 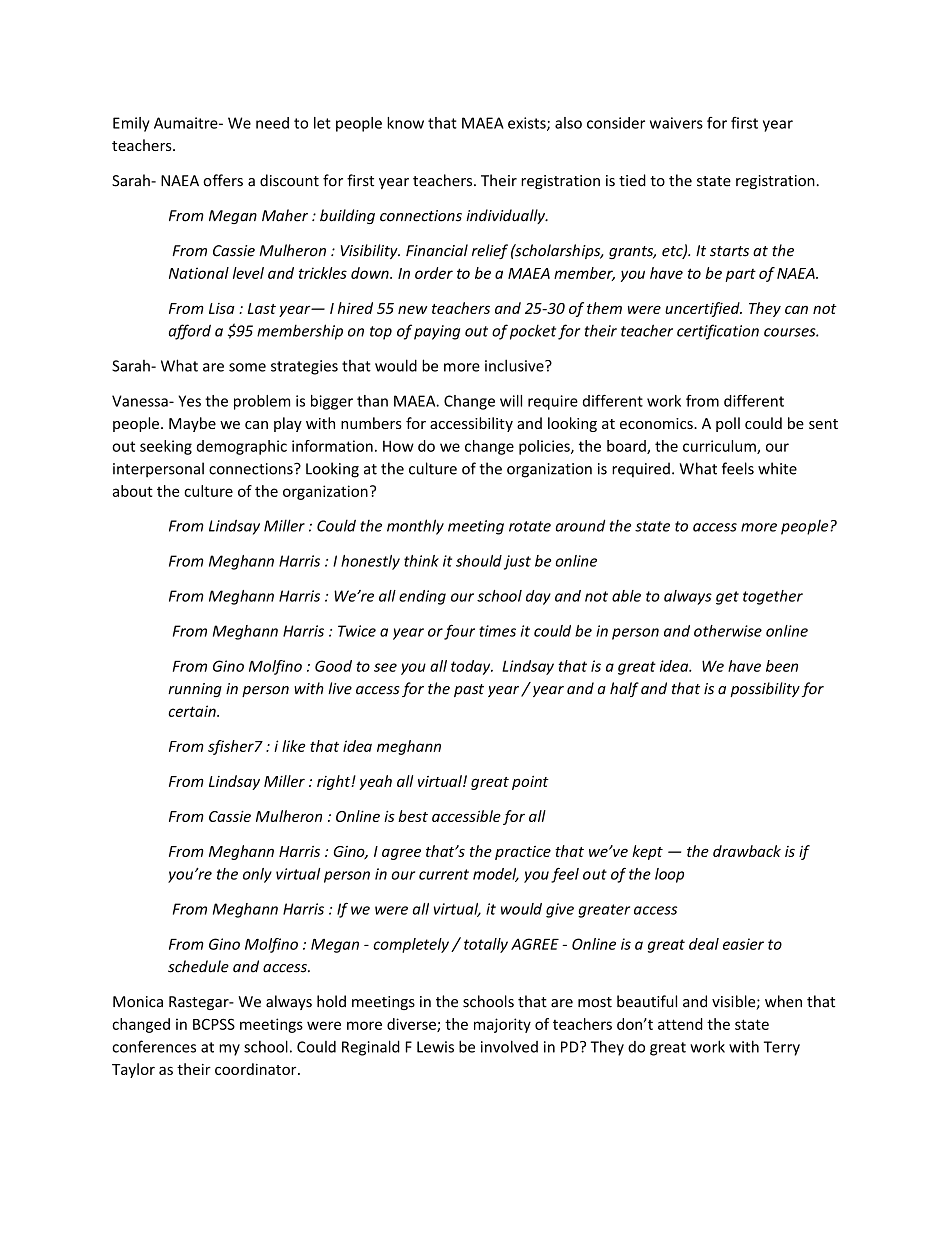 I want to click on curriculum, so click(x=720, y=447).
